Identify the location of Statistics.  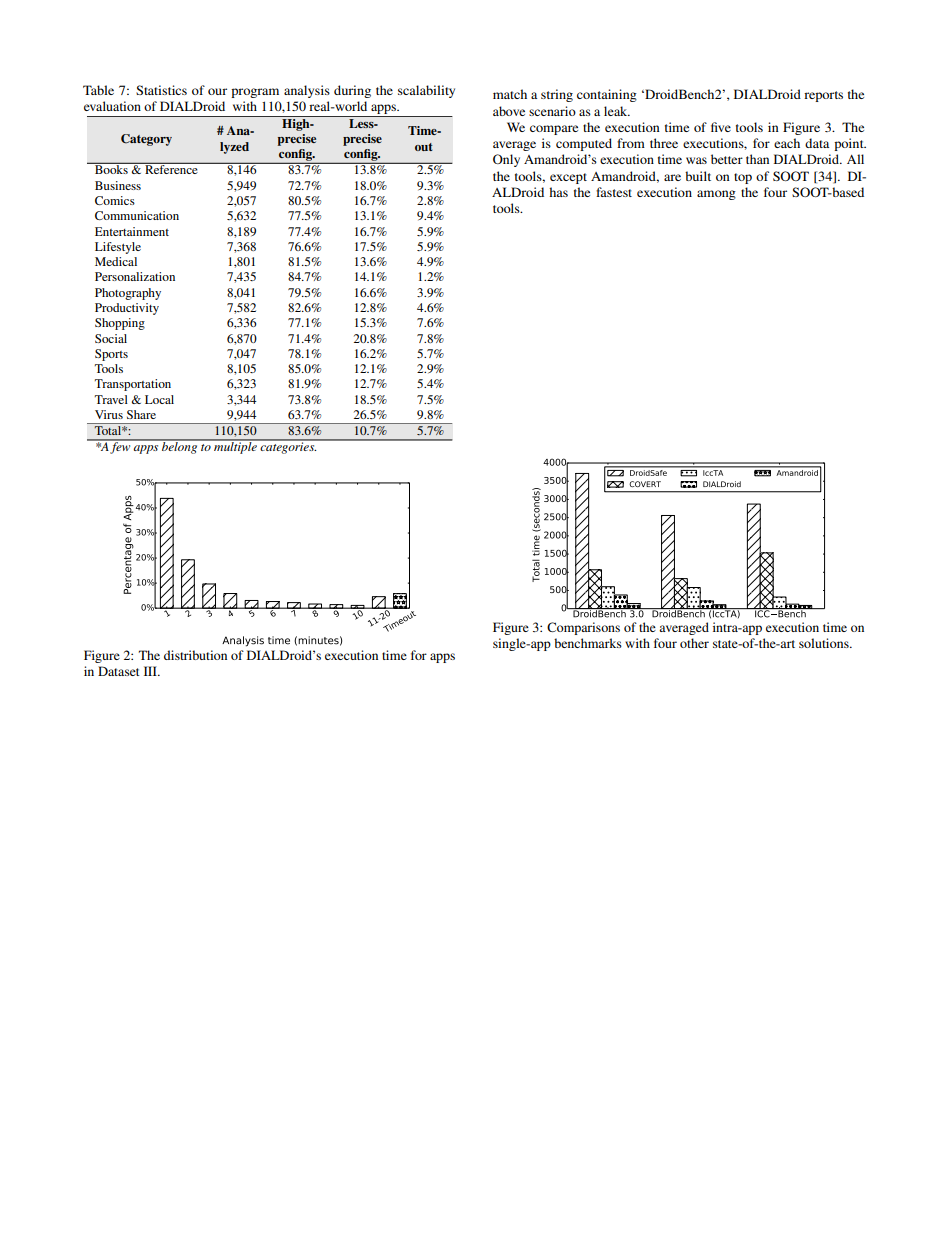
(161, 90).
